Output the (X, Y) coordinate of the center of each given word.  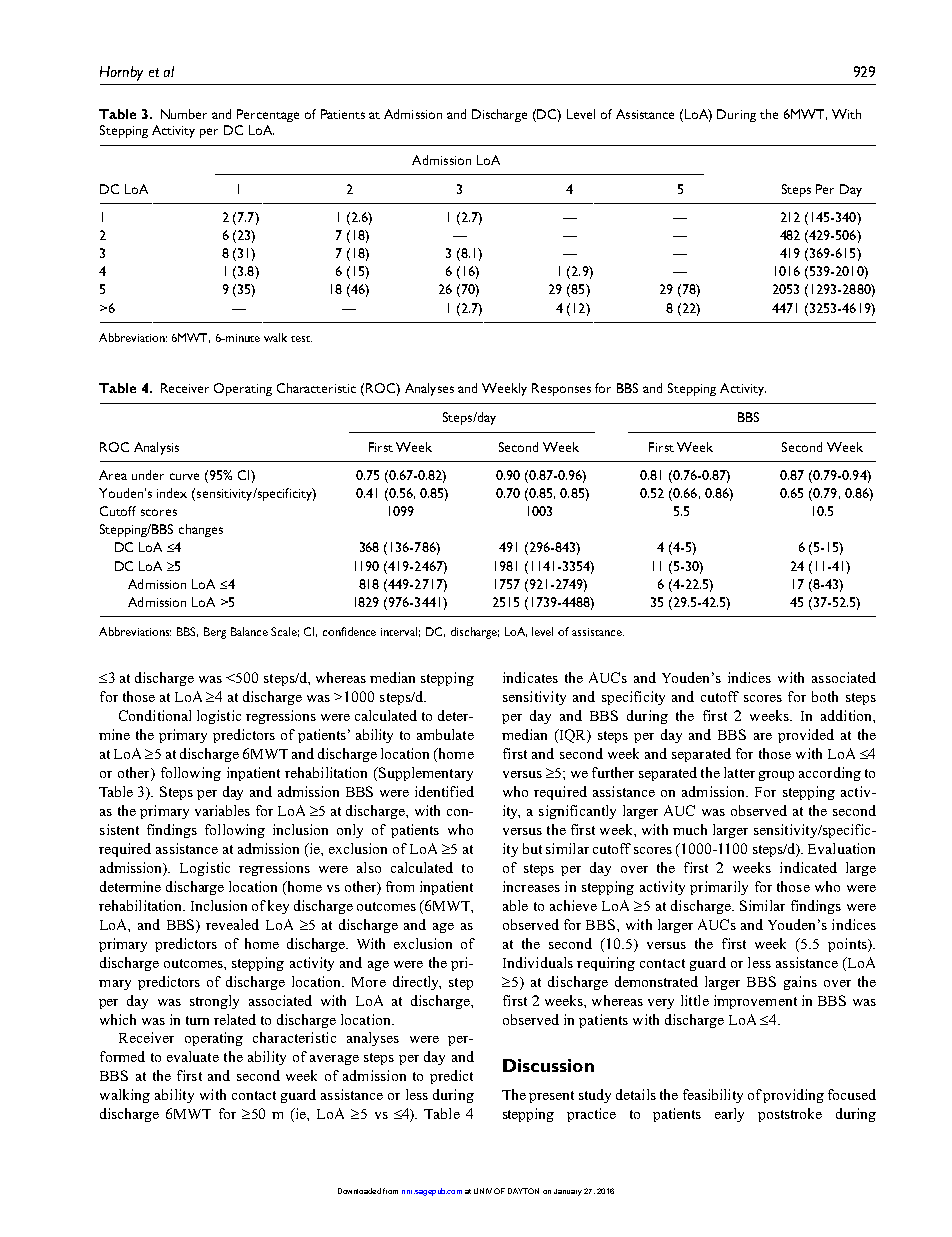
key (278, 907)
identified (444, 791)
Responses (561, 389)
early (729, 1115)
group (776, 776)
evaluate (193, 1056)
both (825, 696)
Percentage (268, 115)
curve (184, 476)
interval (400, 632)
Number (184, 114)
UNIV (483, 1191)
